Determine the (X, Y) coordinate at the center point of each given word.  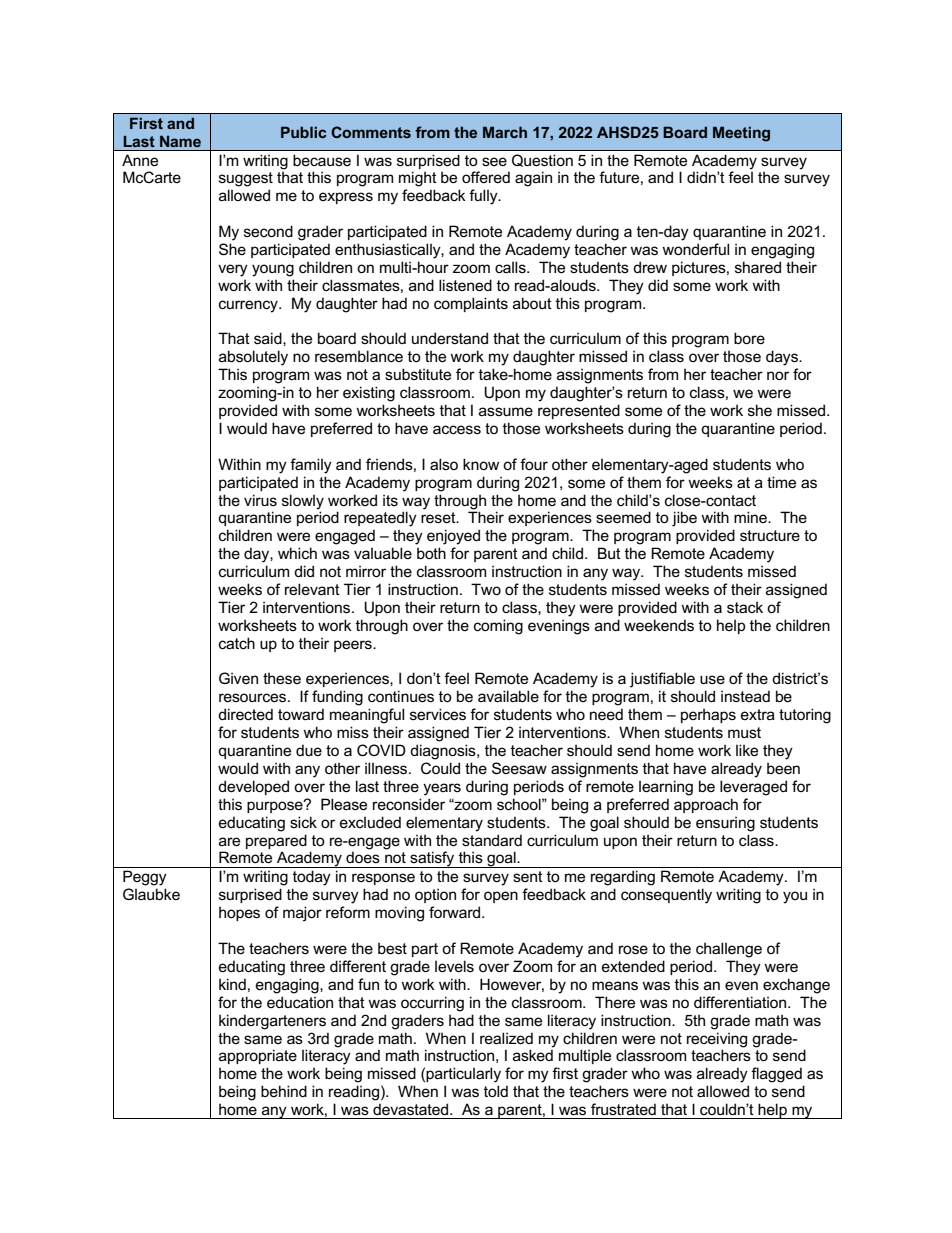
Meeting (741, 134)
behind (284, 1091)
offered (486, 177)
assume (506, 411)
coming (498, 627)
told (496, 1091)
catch (237, 643)
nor (778, 375)
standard (492, 840)
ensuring (725, 824)
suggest (246, 179)
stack (745, 607)
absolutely (253, 358)
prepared (276, 841)
